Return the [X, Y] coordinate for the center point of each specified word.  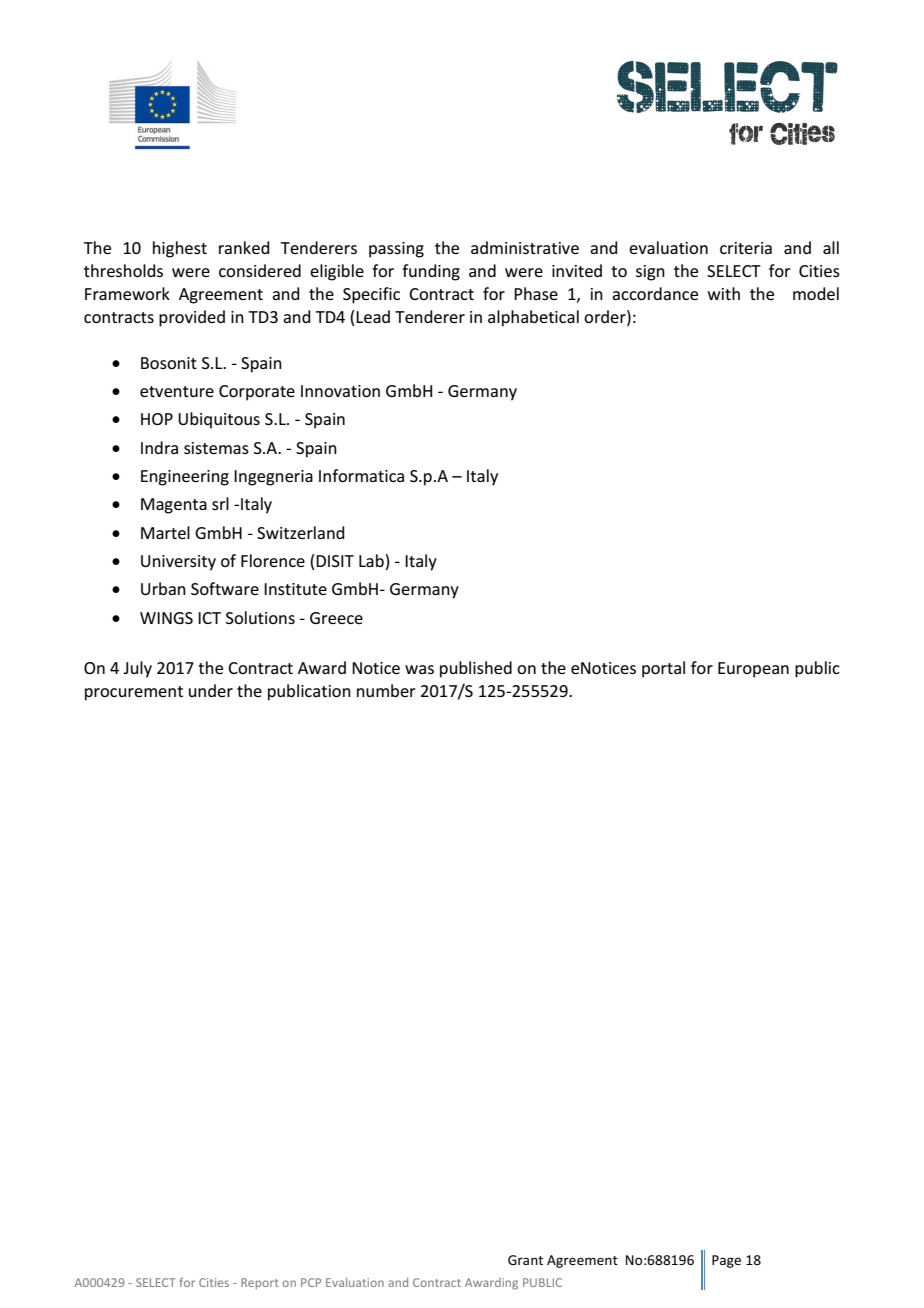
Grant [525, 1260]
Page [726, 1261]
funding [431, 272]
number [386, 690]
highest [180, 249]
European [753, 670]
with [724, 293]
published [476, 669]
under [211, 690]
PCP [311, 1282]
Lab [372, 562]
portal [663, 669]
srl [220, 503]
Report [260, 1283]
